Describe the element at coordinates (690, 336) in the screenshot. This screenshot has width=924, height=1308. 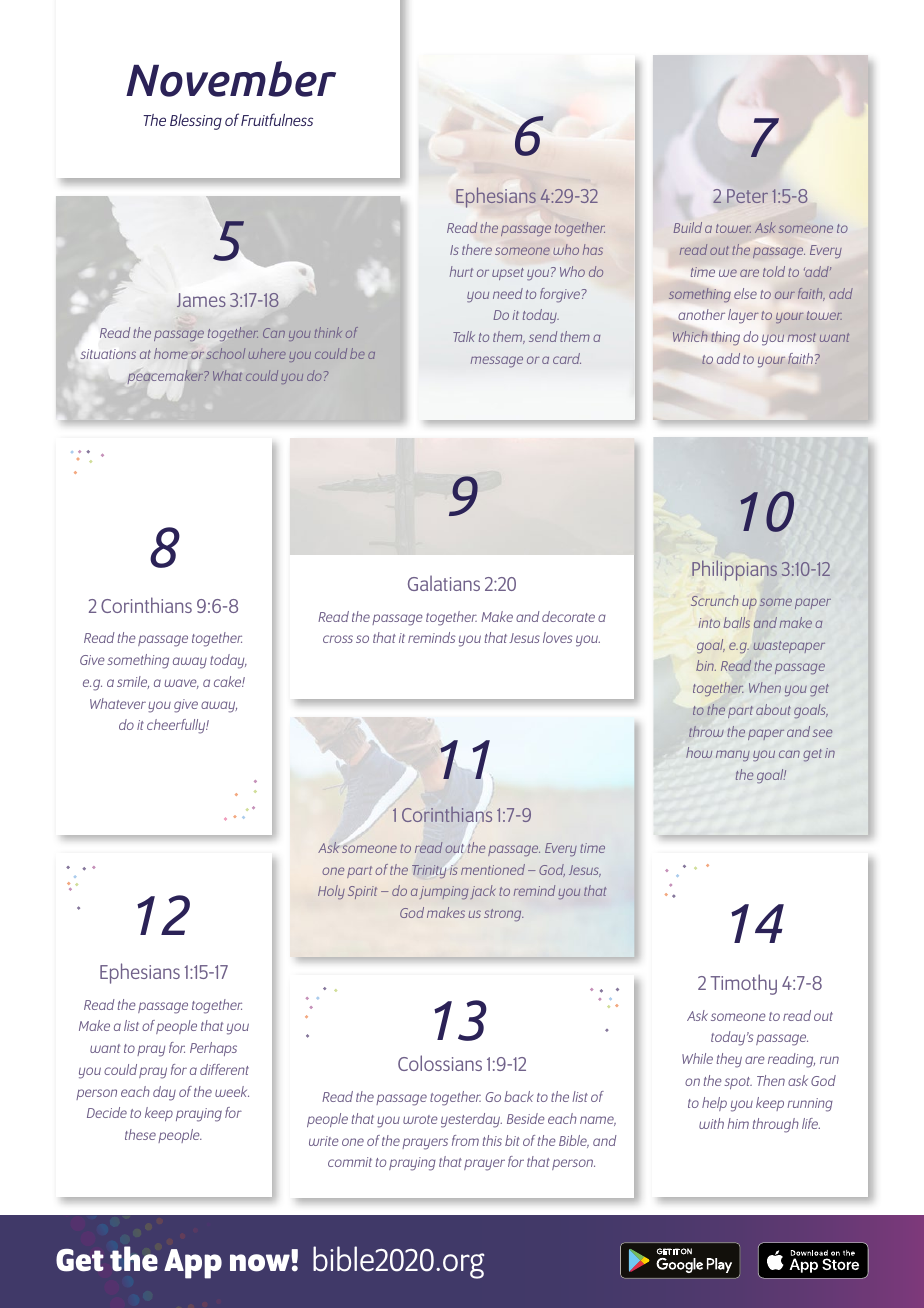
I see `Which` at that location.
